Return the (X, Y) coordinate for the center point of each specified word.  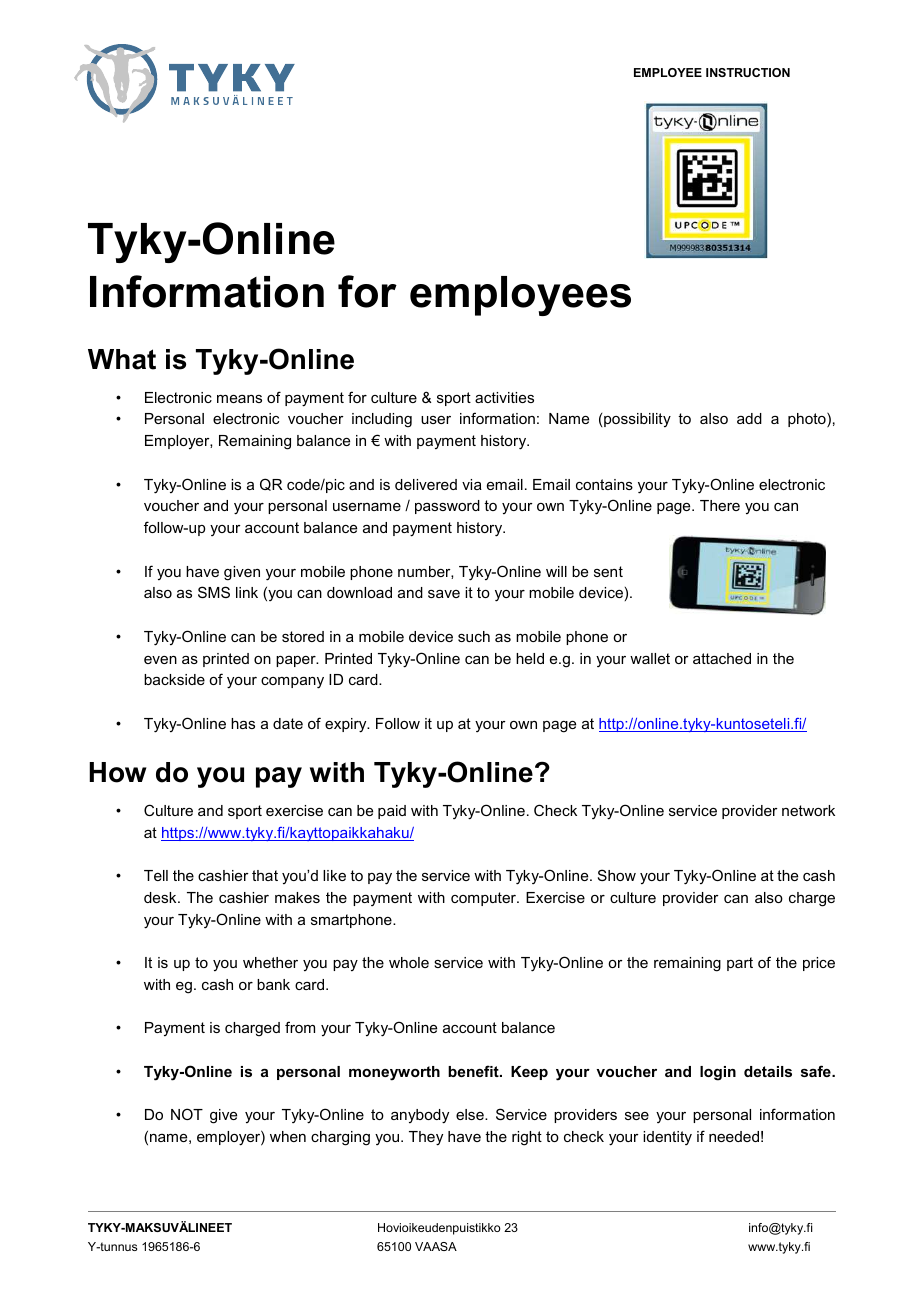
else (471, 1114)
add (749, 418)
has (243, 723)
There (720, 505)
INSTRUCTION (748, 72)
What (122, 359)
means (239, 399)
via (472, 484)
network (808, 810)
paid (392, 812)
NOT (187, 1114)
